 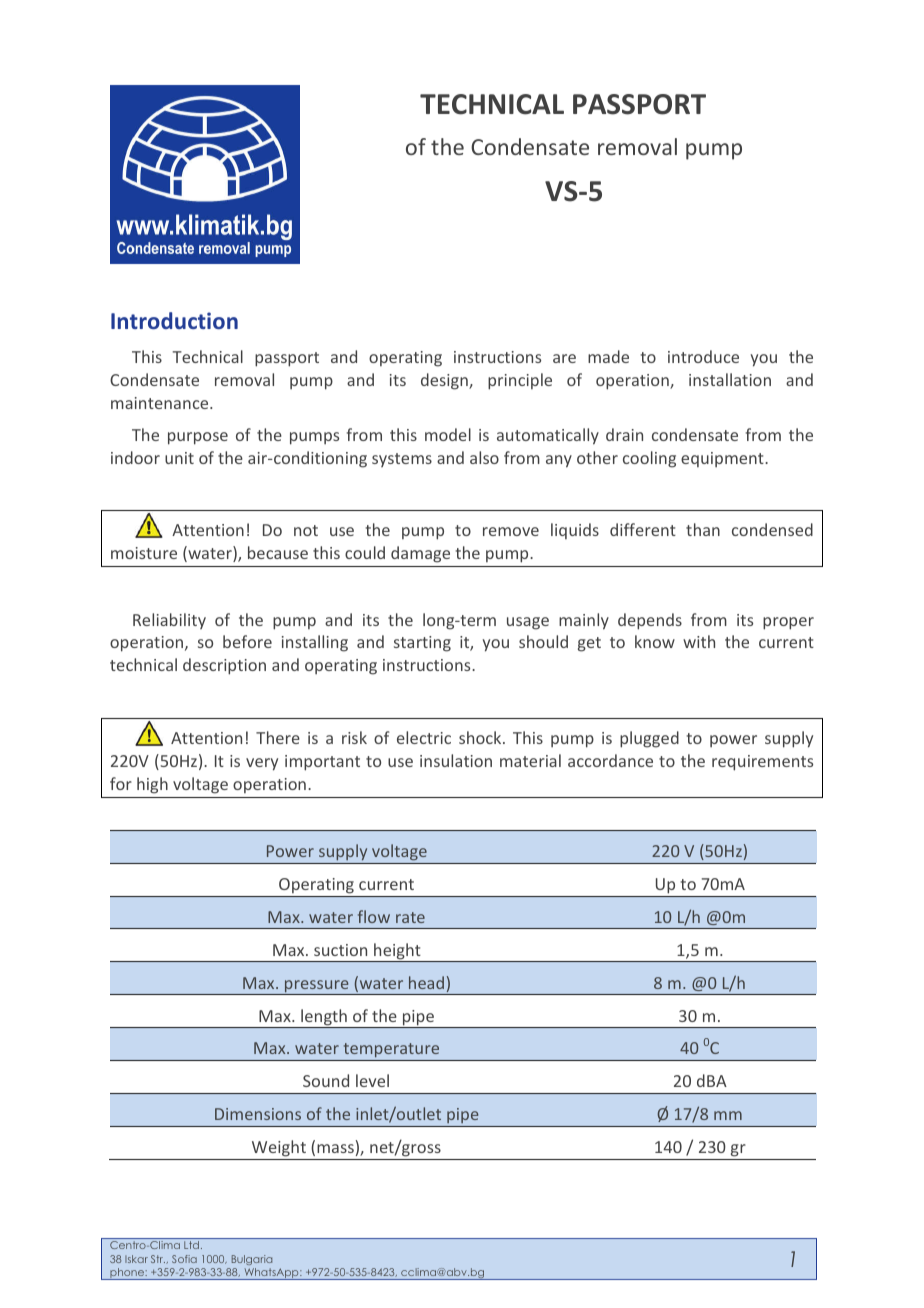 What do you see at coordinates (247, 641) in the screenshot?
I see `before` at bounding box center [247, 641].
